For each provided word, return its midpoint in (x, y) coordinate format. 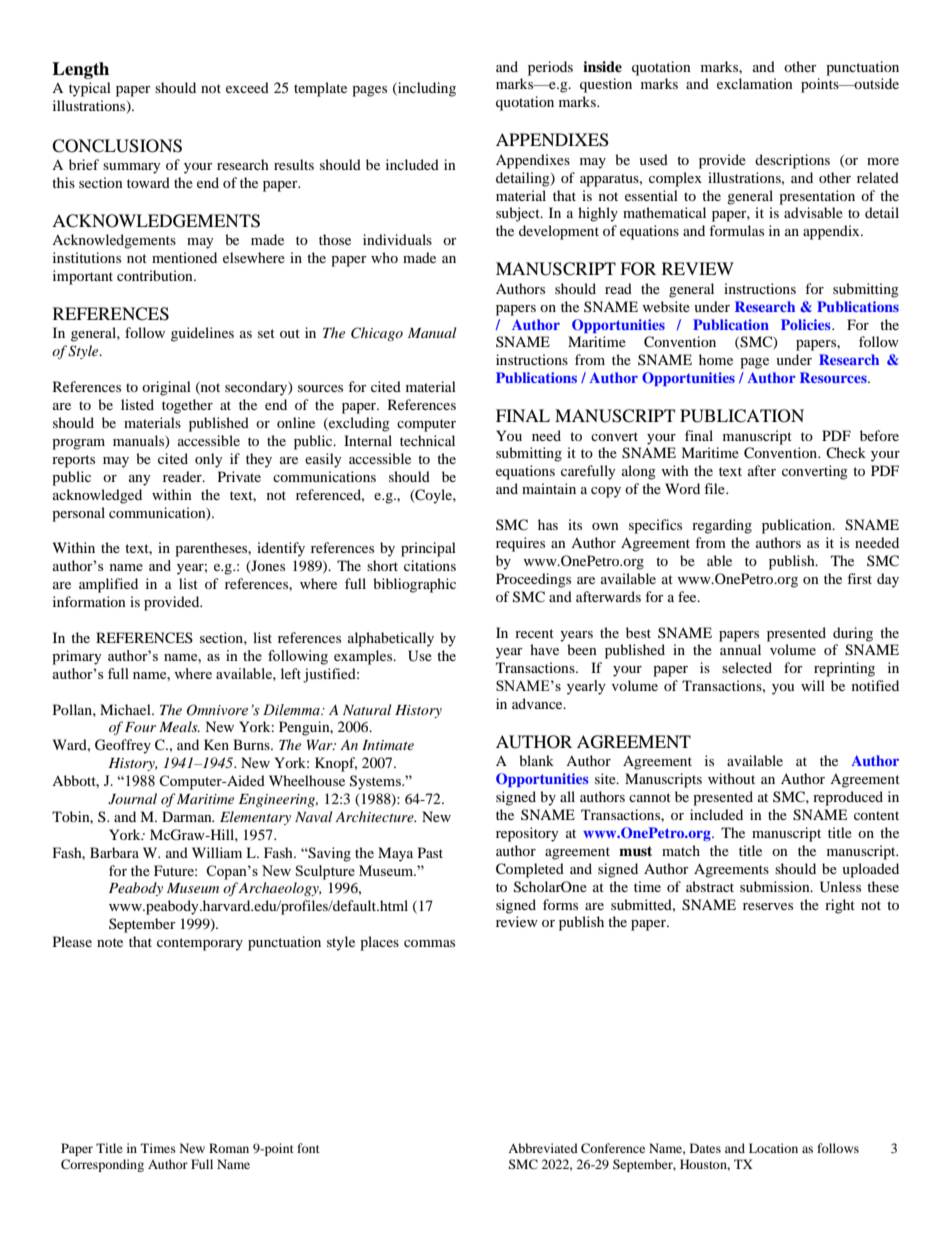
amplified (108, 585)
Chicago (377, 334)
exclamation (755, 83)
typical (90, 89)
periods (550, 68)
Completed (530, 870)
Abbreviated (543, 1148)
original (166, 388)
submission (776, 886)
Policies (807, 324)
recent (534, 633)
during (853, 634)
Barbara (114, 852)
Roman (229, 1148)
